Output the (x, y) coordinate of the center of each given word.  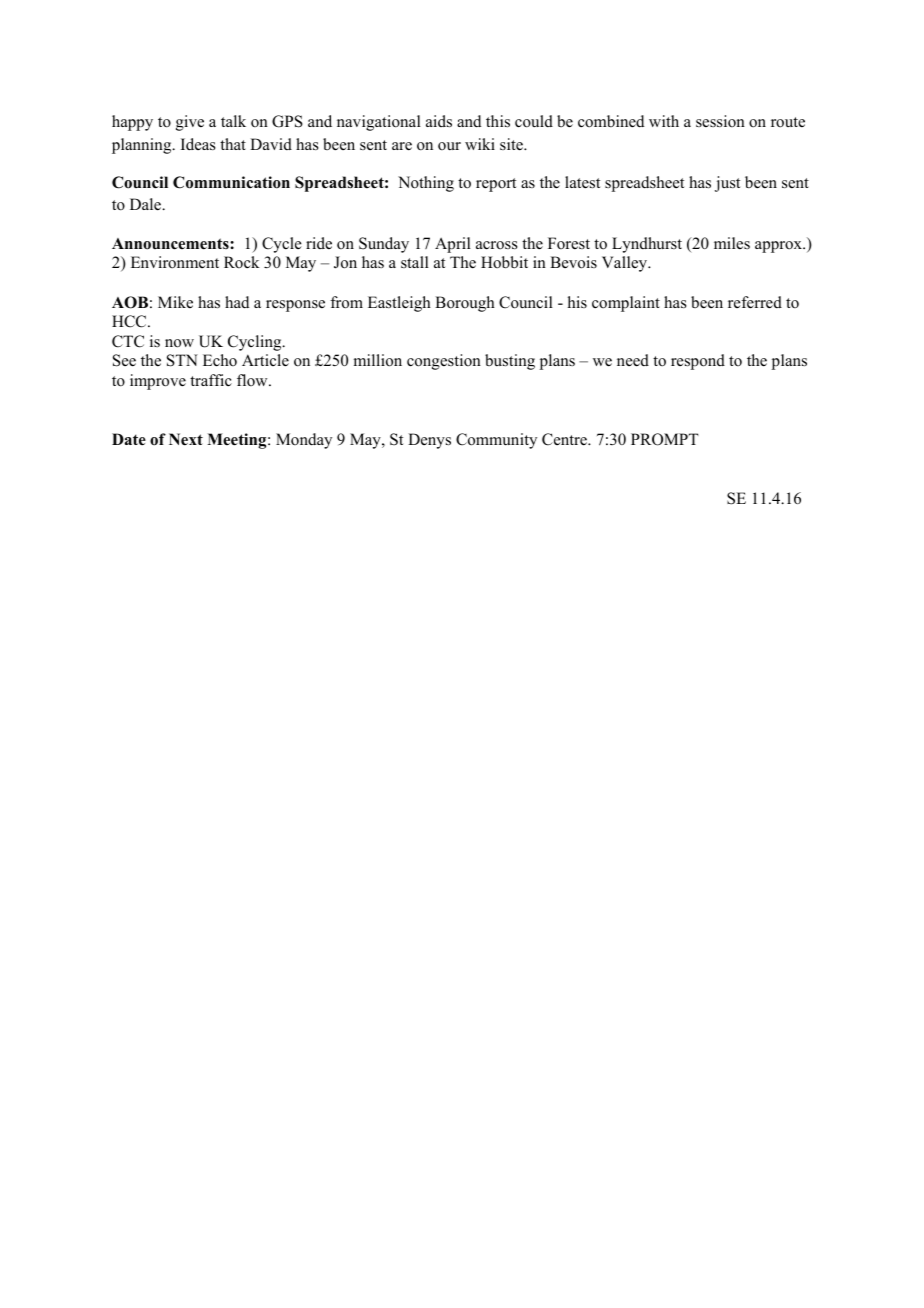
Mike (175, 302)
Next (186, 439)
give (190, 123)
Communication (231, 182)
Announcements (171, 244)
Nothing (426, 184)
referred (755, 302)
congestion (444, 362)
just (727, 184)
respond (698, 362)
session (720, 121)
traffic (211, 380)
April (453, 245)
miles (732, 243)
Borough (465, 304)
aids (439, 121)
